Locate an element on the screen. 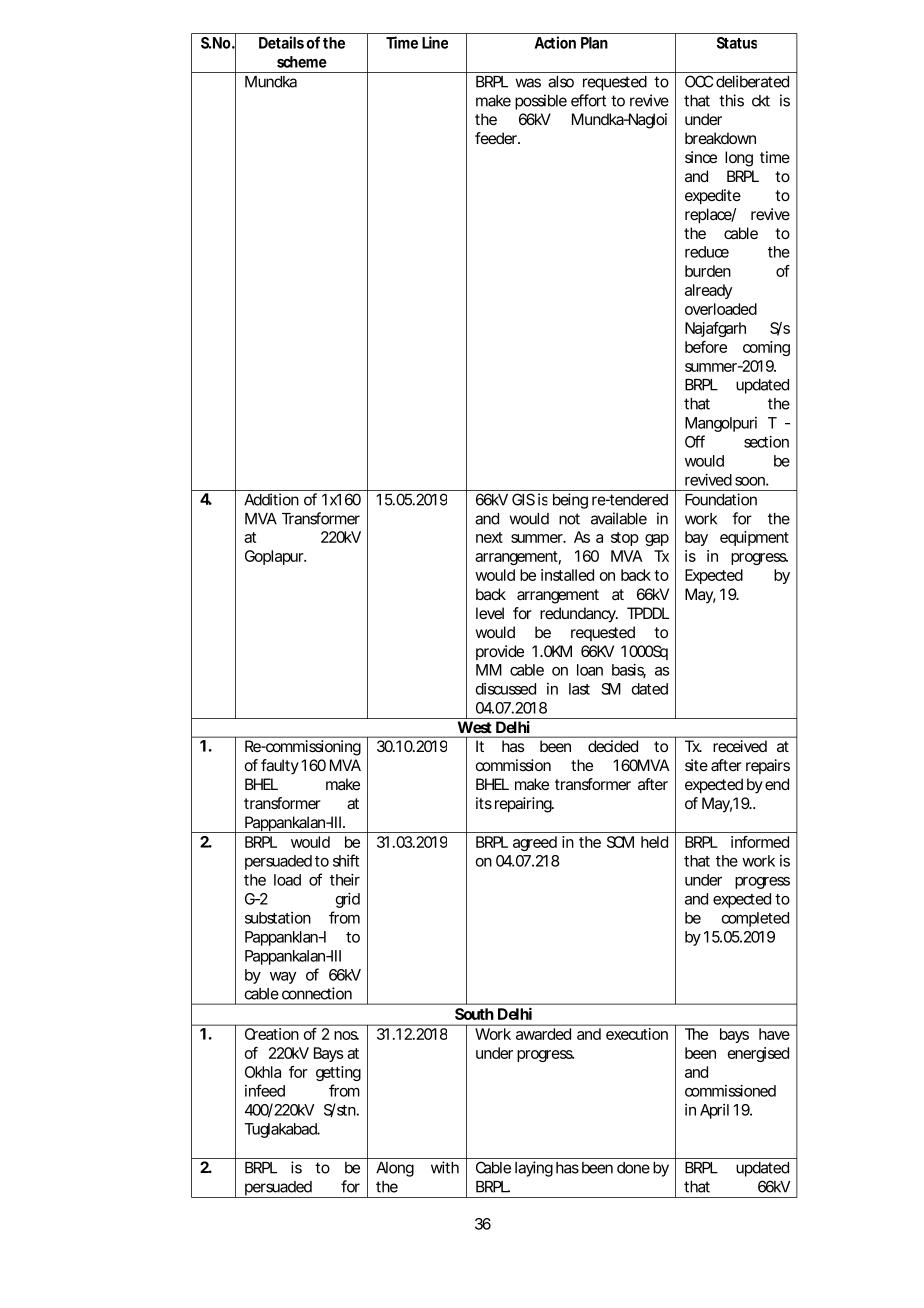  faulty is located at coordinates (280, 767).
